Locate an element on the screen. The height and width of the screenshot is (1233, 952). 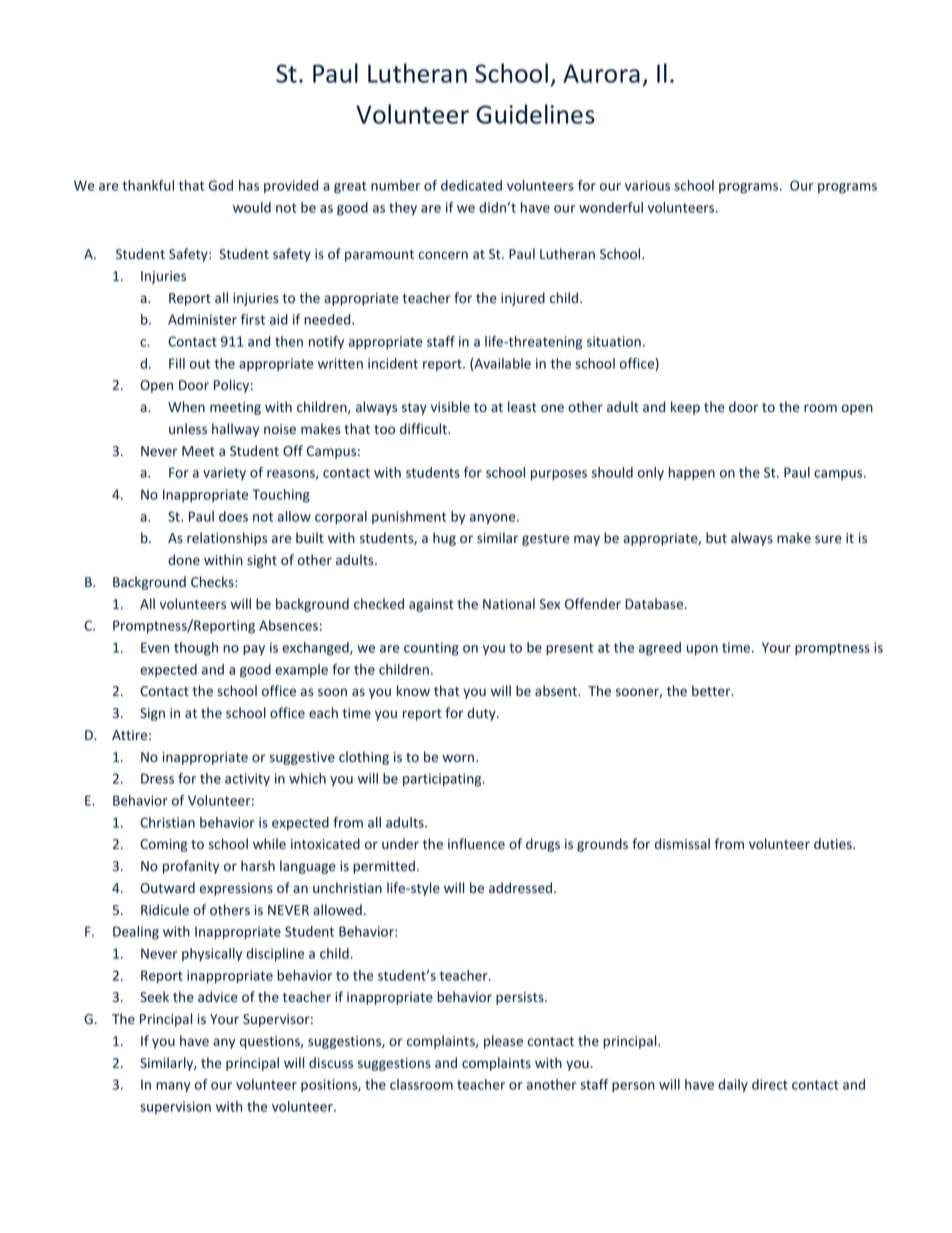
while is located at coordinates (269, 843).
